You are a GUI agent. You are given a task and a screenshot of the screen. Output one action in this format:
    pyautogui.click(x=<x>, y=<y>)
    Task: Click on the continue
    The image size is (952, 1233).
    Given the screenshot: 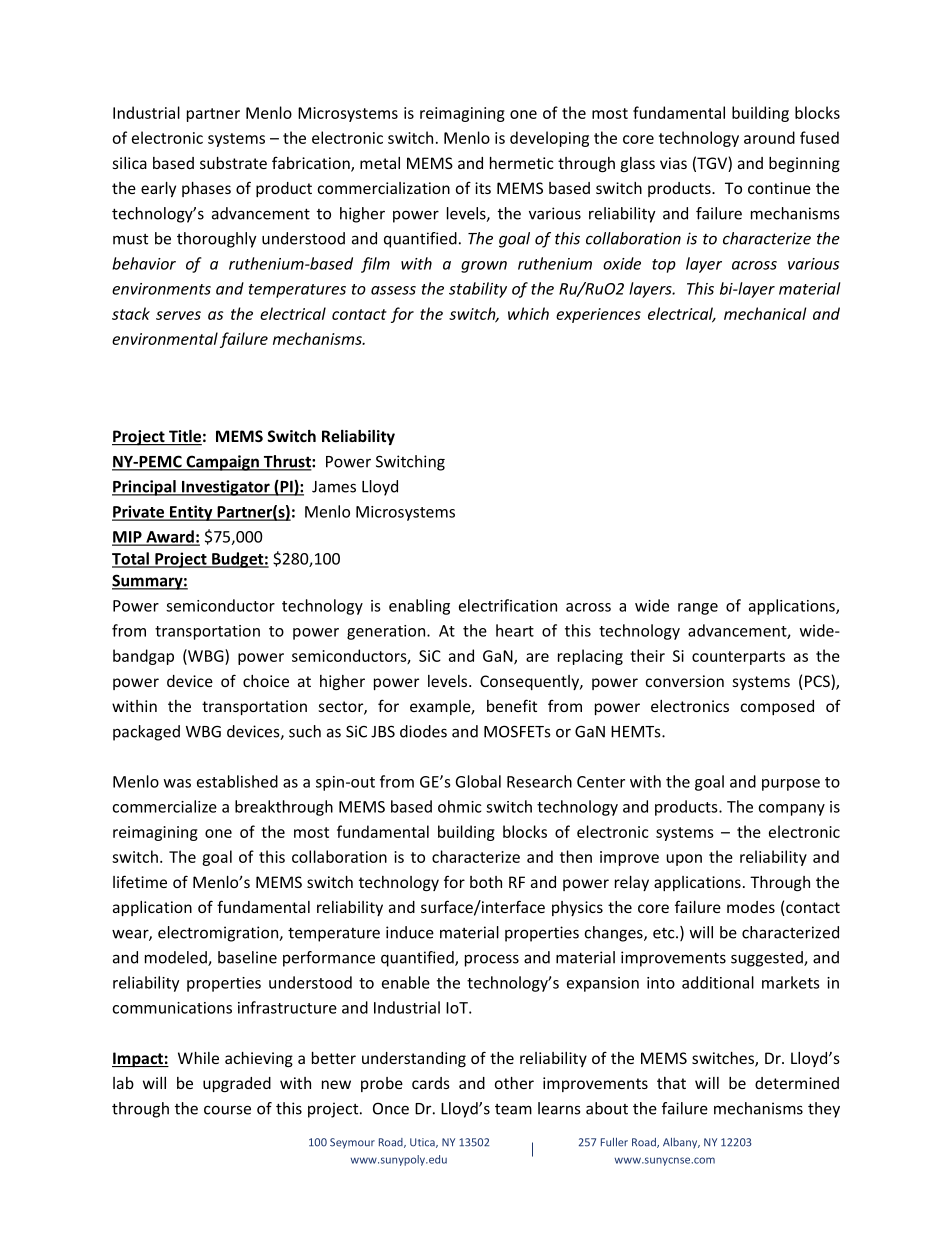 What is the action you would take?
    pyautogui.click(x=779, y=188)
